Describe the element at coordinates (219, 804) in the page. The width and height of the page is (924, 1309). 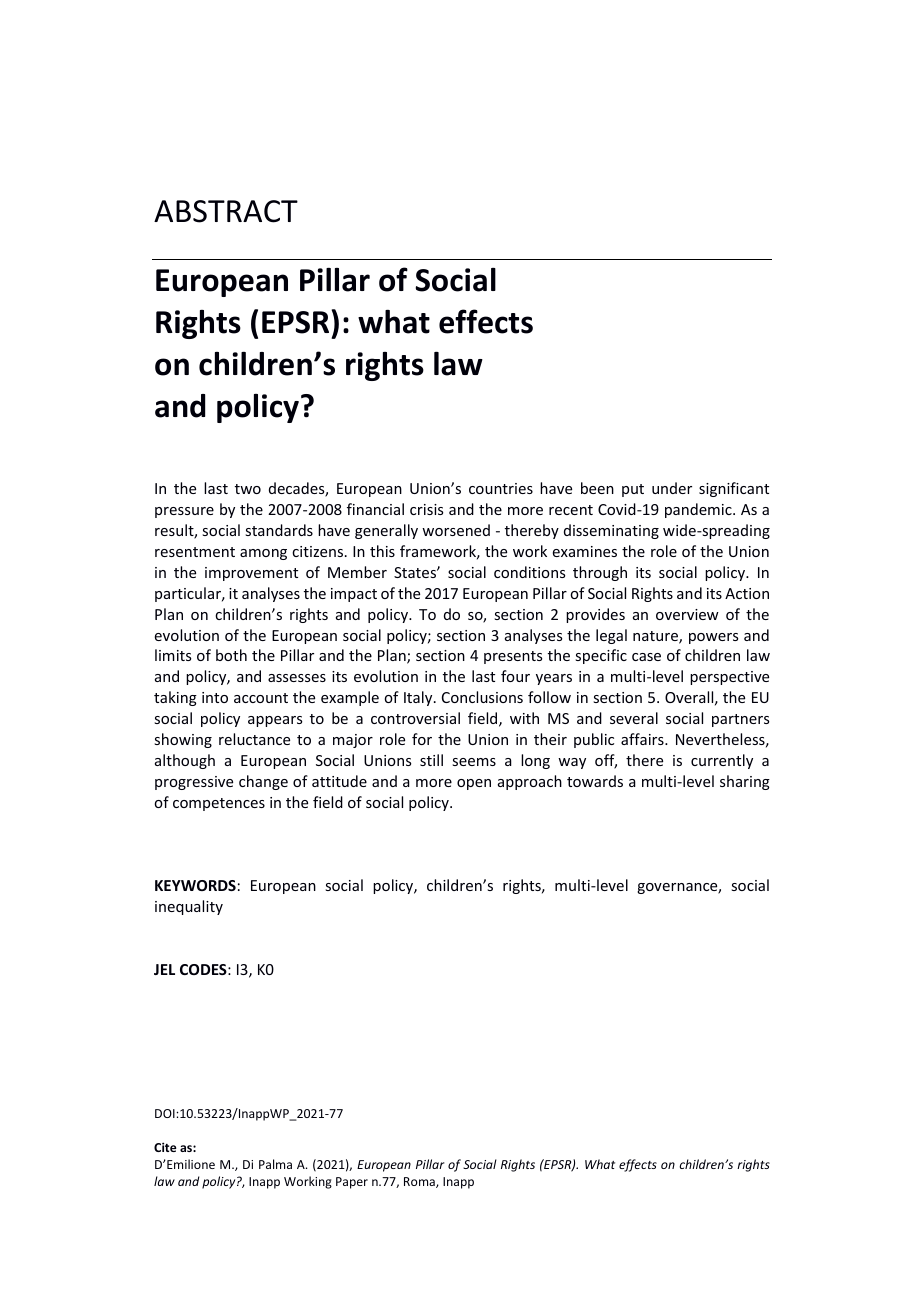
I see `competences` at that location.
